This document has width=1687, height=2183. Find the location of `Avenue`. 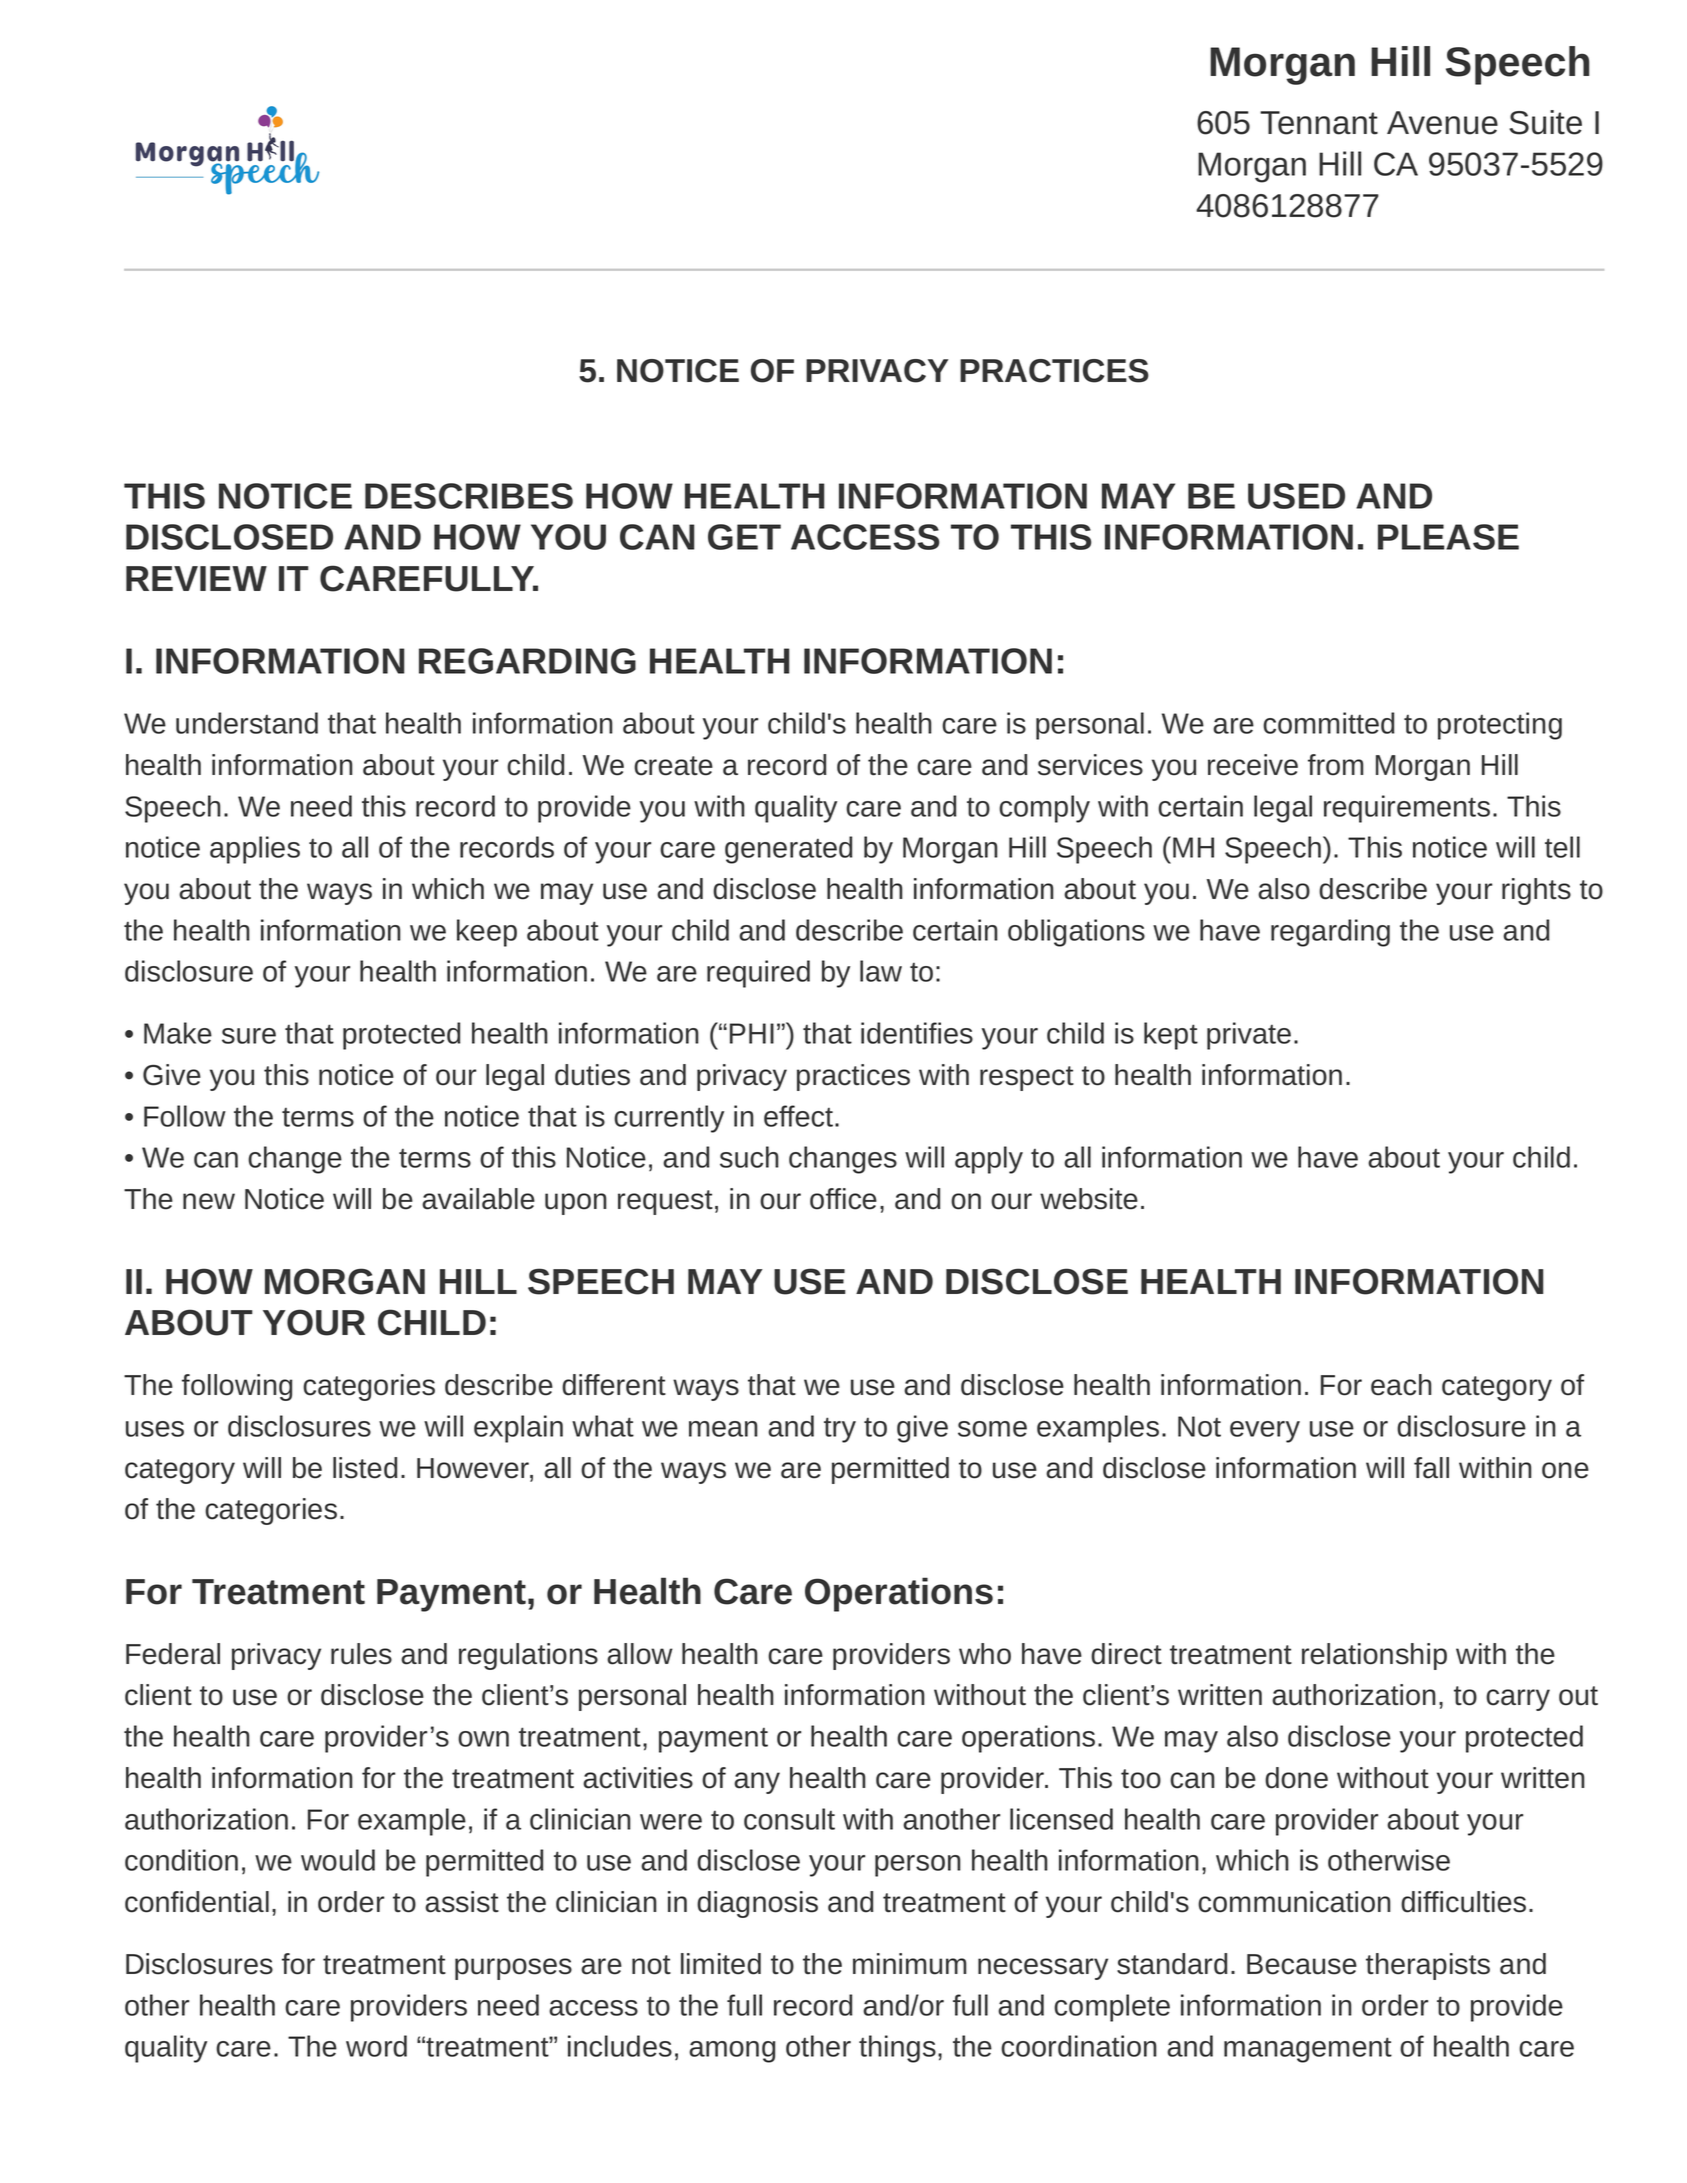

Avenue is located at coordinates (1442, 123).
